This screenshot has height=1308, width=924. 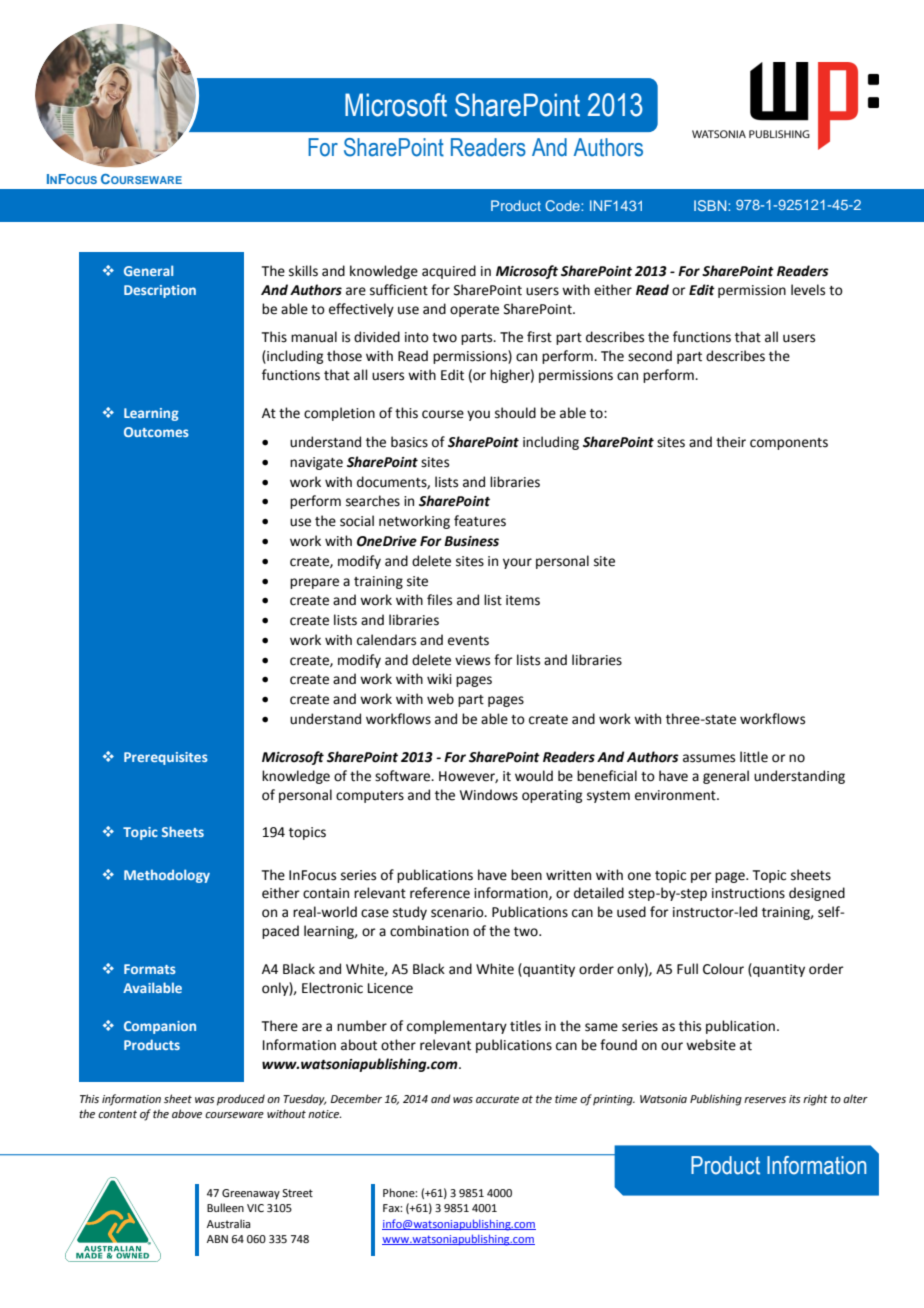 I want to click on Description, so click(x=160, y=291).
